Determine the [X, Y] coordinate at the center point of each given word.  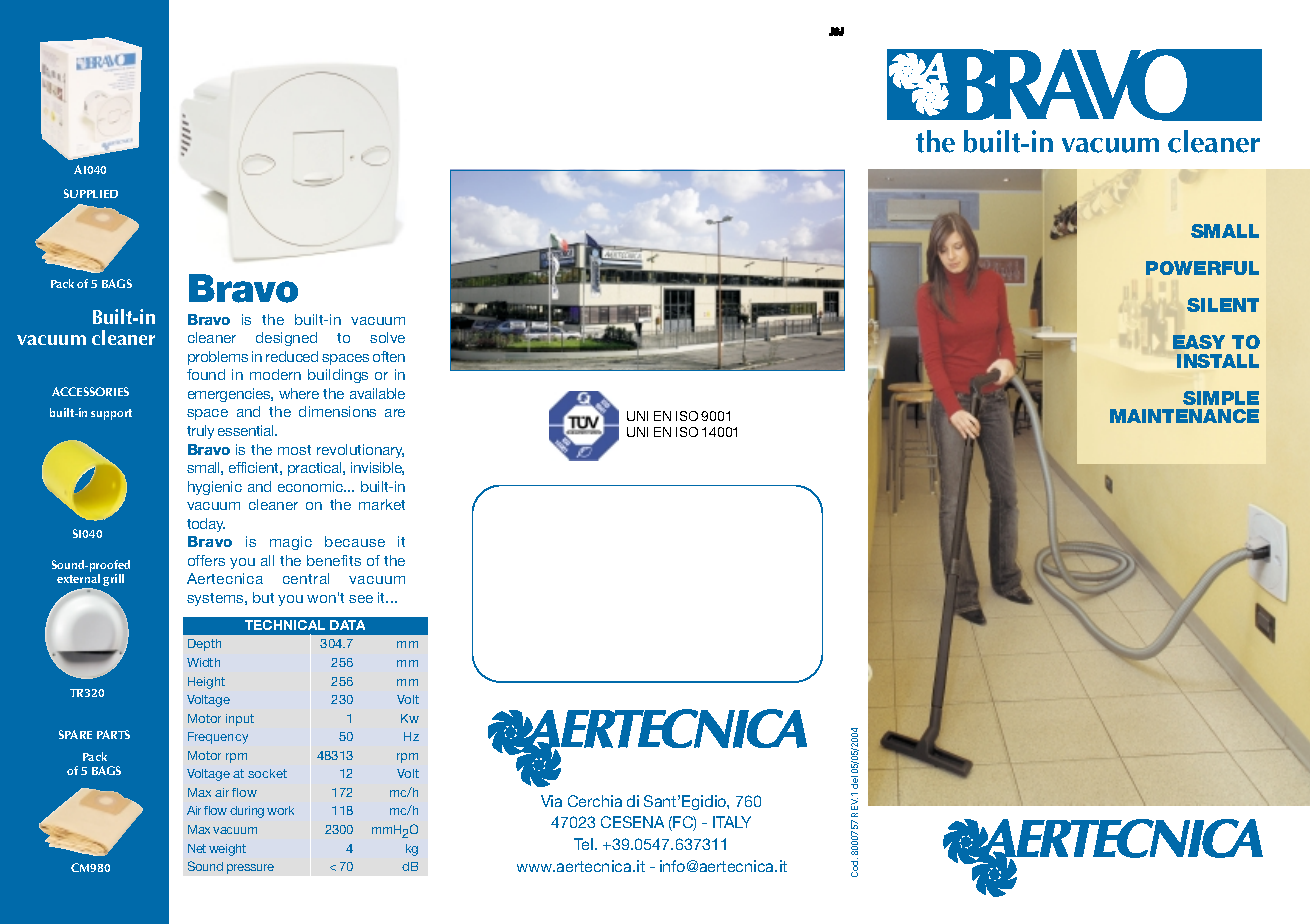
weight [227, 850]
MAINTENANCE [1184, 416]
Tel [583, 844]
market [382, 504]
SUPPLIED [91, 193]
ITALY [732, 822]
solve [387, 337]
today [206, 525]
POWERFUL [1202, 268]
